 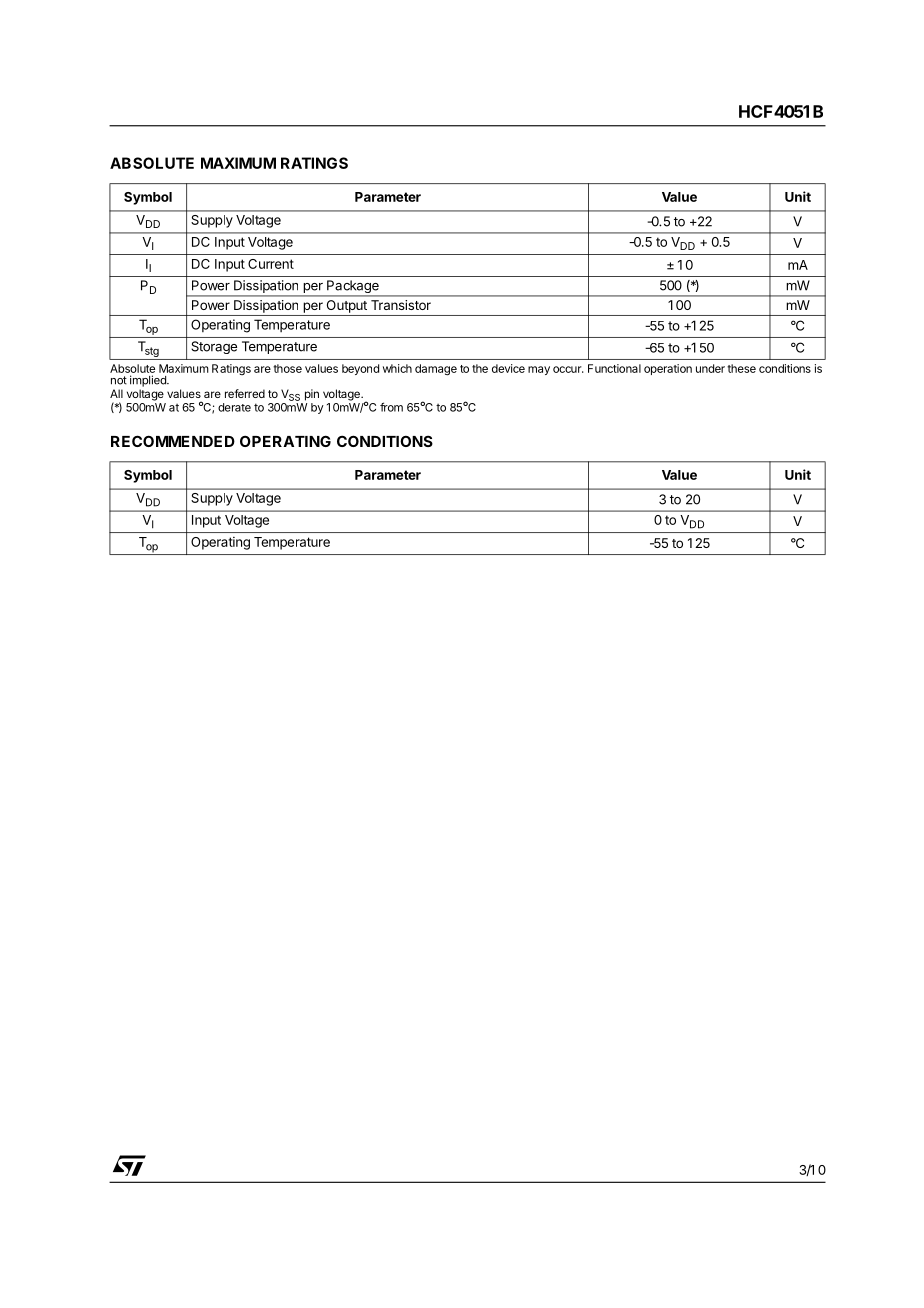 What do you see at coordinates (271, 264) in the image?
I see `Current` at bounding box center [271, 264].
